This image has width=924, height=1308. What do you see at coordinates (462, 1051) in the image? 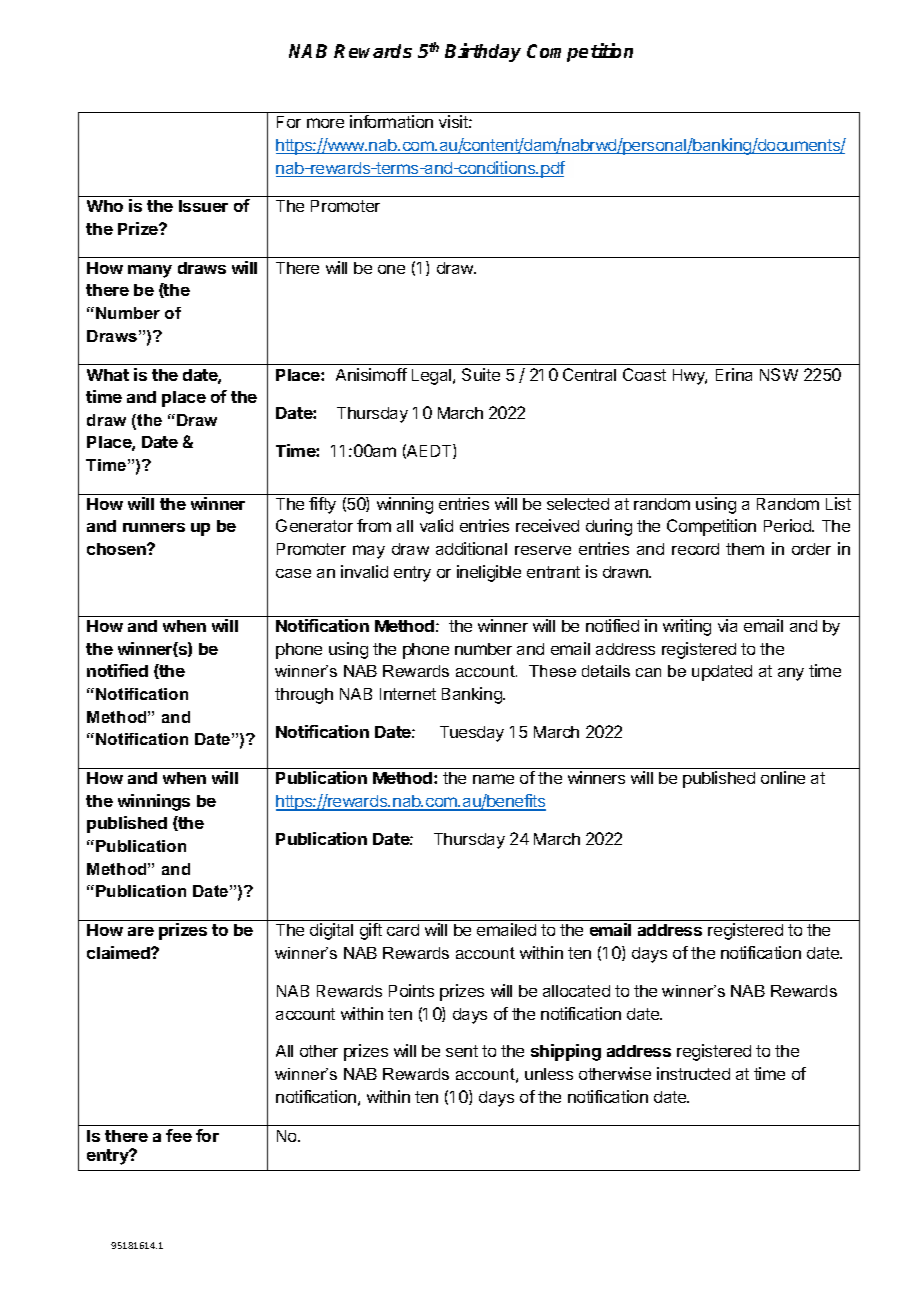
I see `sent` at bounding box center [462, 1051].
